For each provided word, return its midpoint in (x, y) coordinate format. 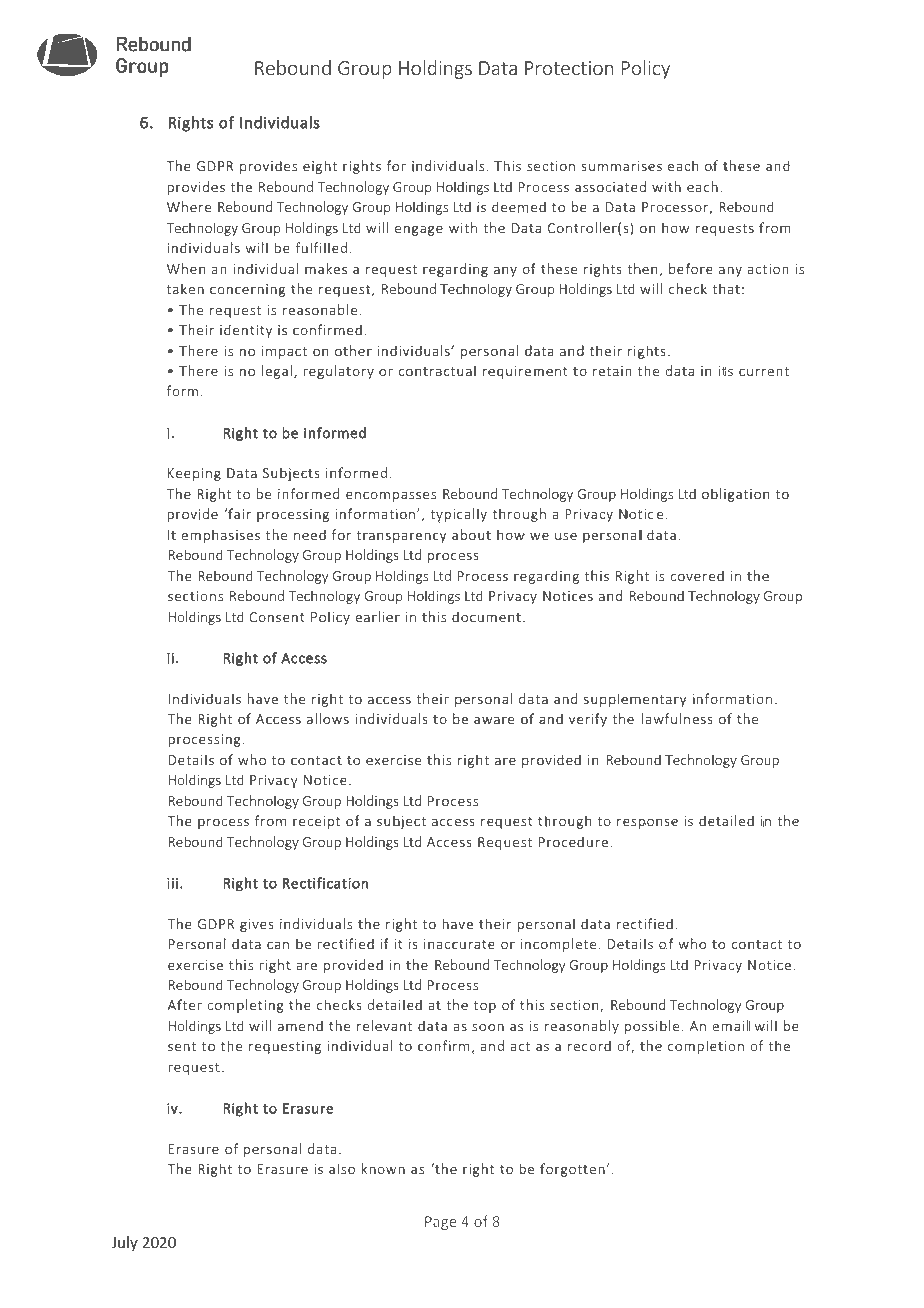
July (125, 1243)
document (486, 616)
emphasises (221, 536)
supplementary (635, 700)
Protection (569, 68)
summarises (622, 166)
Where (189, 207)
